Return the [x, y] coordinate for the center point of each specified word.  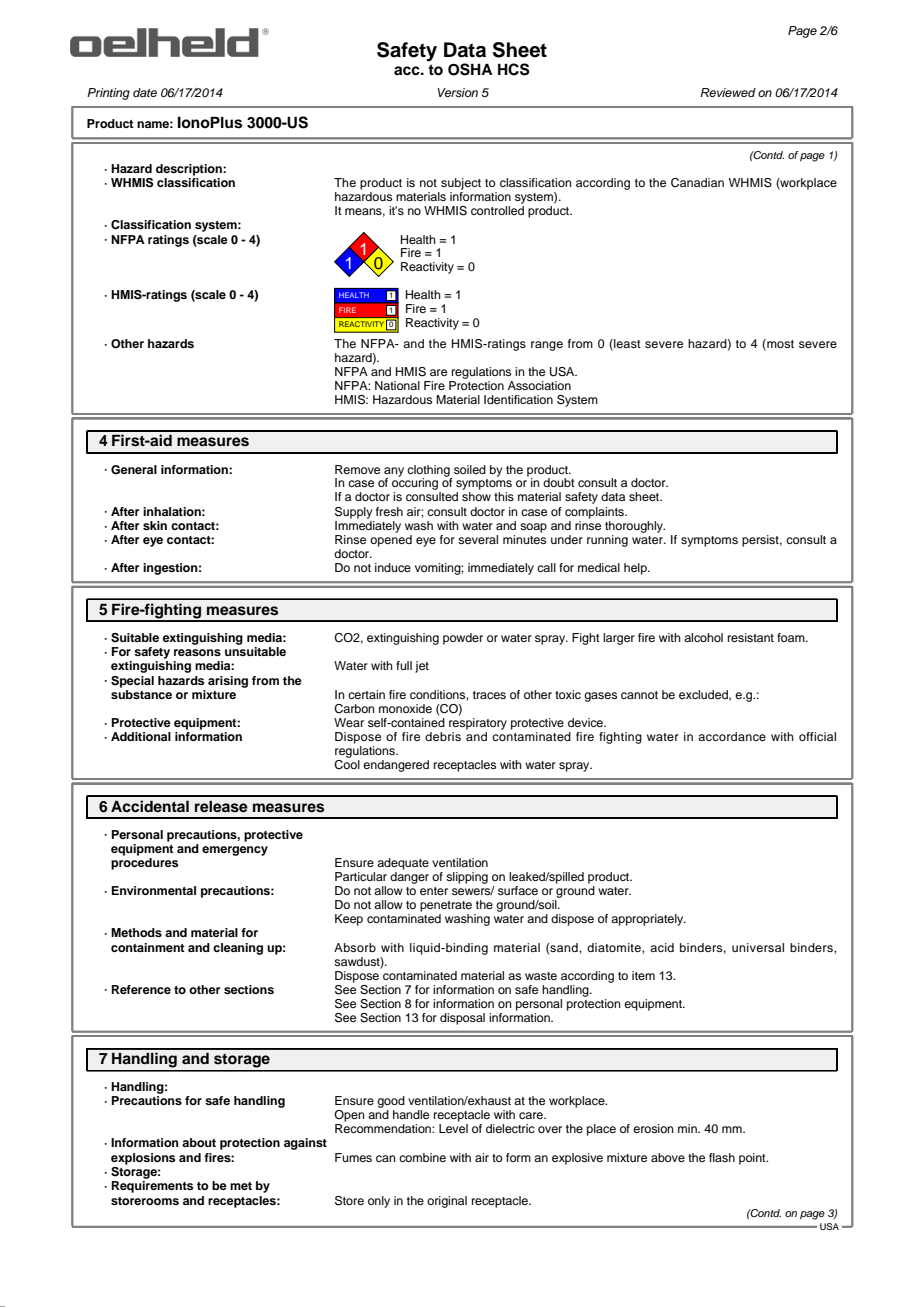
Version [457, 92]
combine [422, 1157]
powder [463, 639]
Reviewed [728, 92]
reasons [197, 652]
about [199, 1142]
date [145, 92]
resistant [751, 637]
